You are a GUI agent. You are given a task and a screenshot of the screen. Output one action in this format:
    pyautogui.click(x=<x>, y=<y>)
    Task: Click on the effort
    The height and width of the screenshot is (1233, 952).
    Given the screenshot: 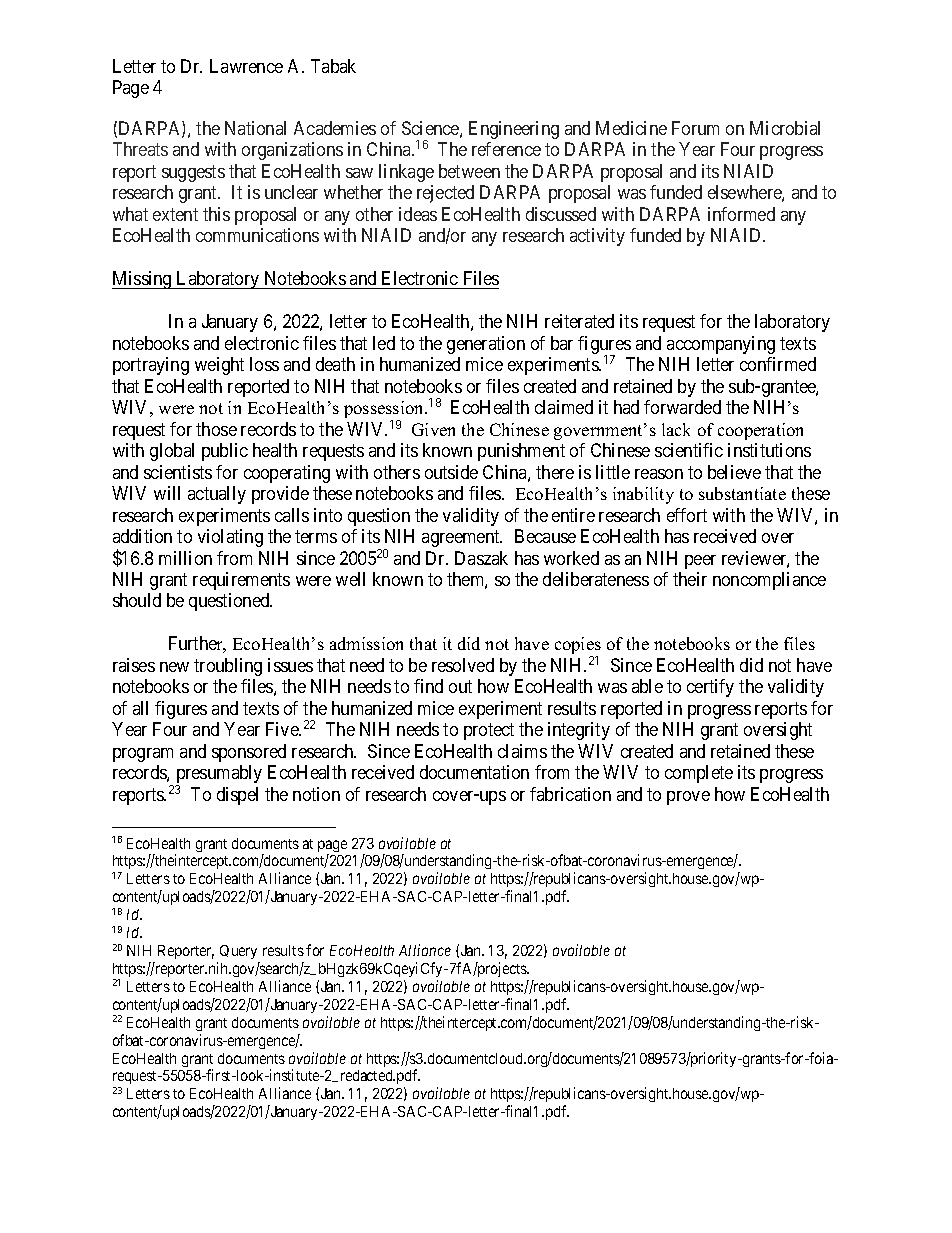 What is the action you would take?
    pyautogui.click(x=687, y=515)
